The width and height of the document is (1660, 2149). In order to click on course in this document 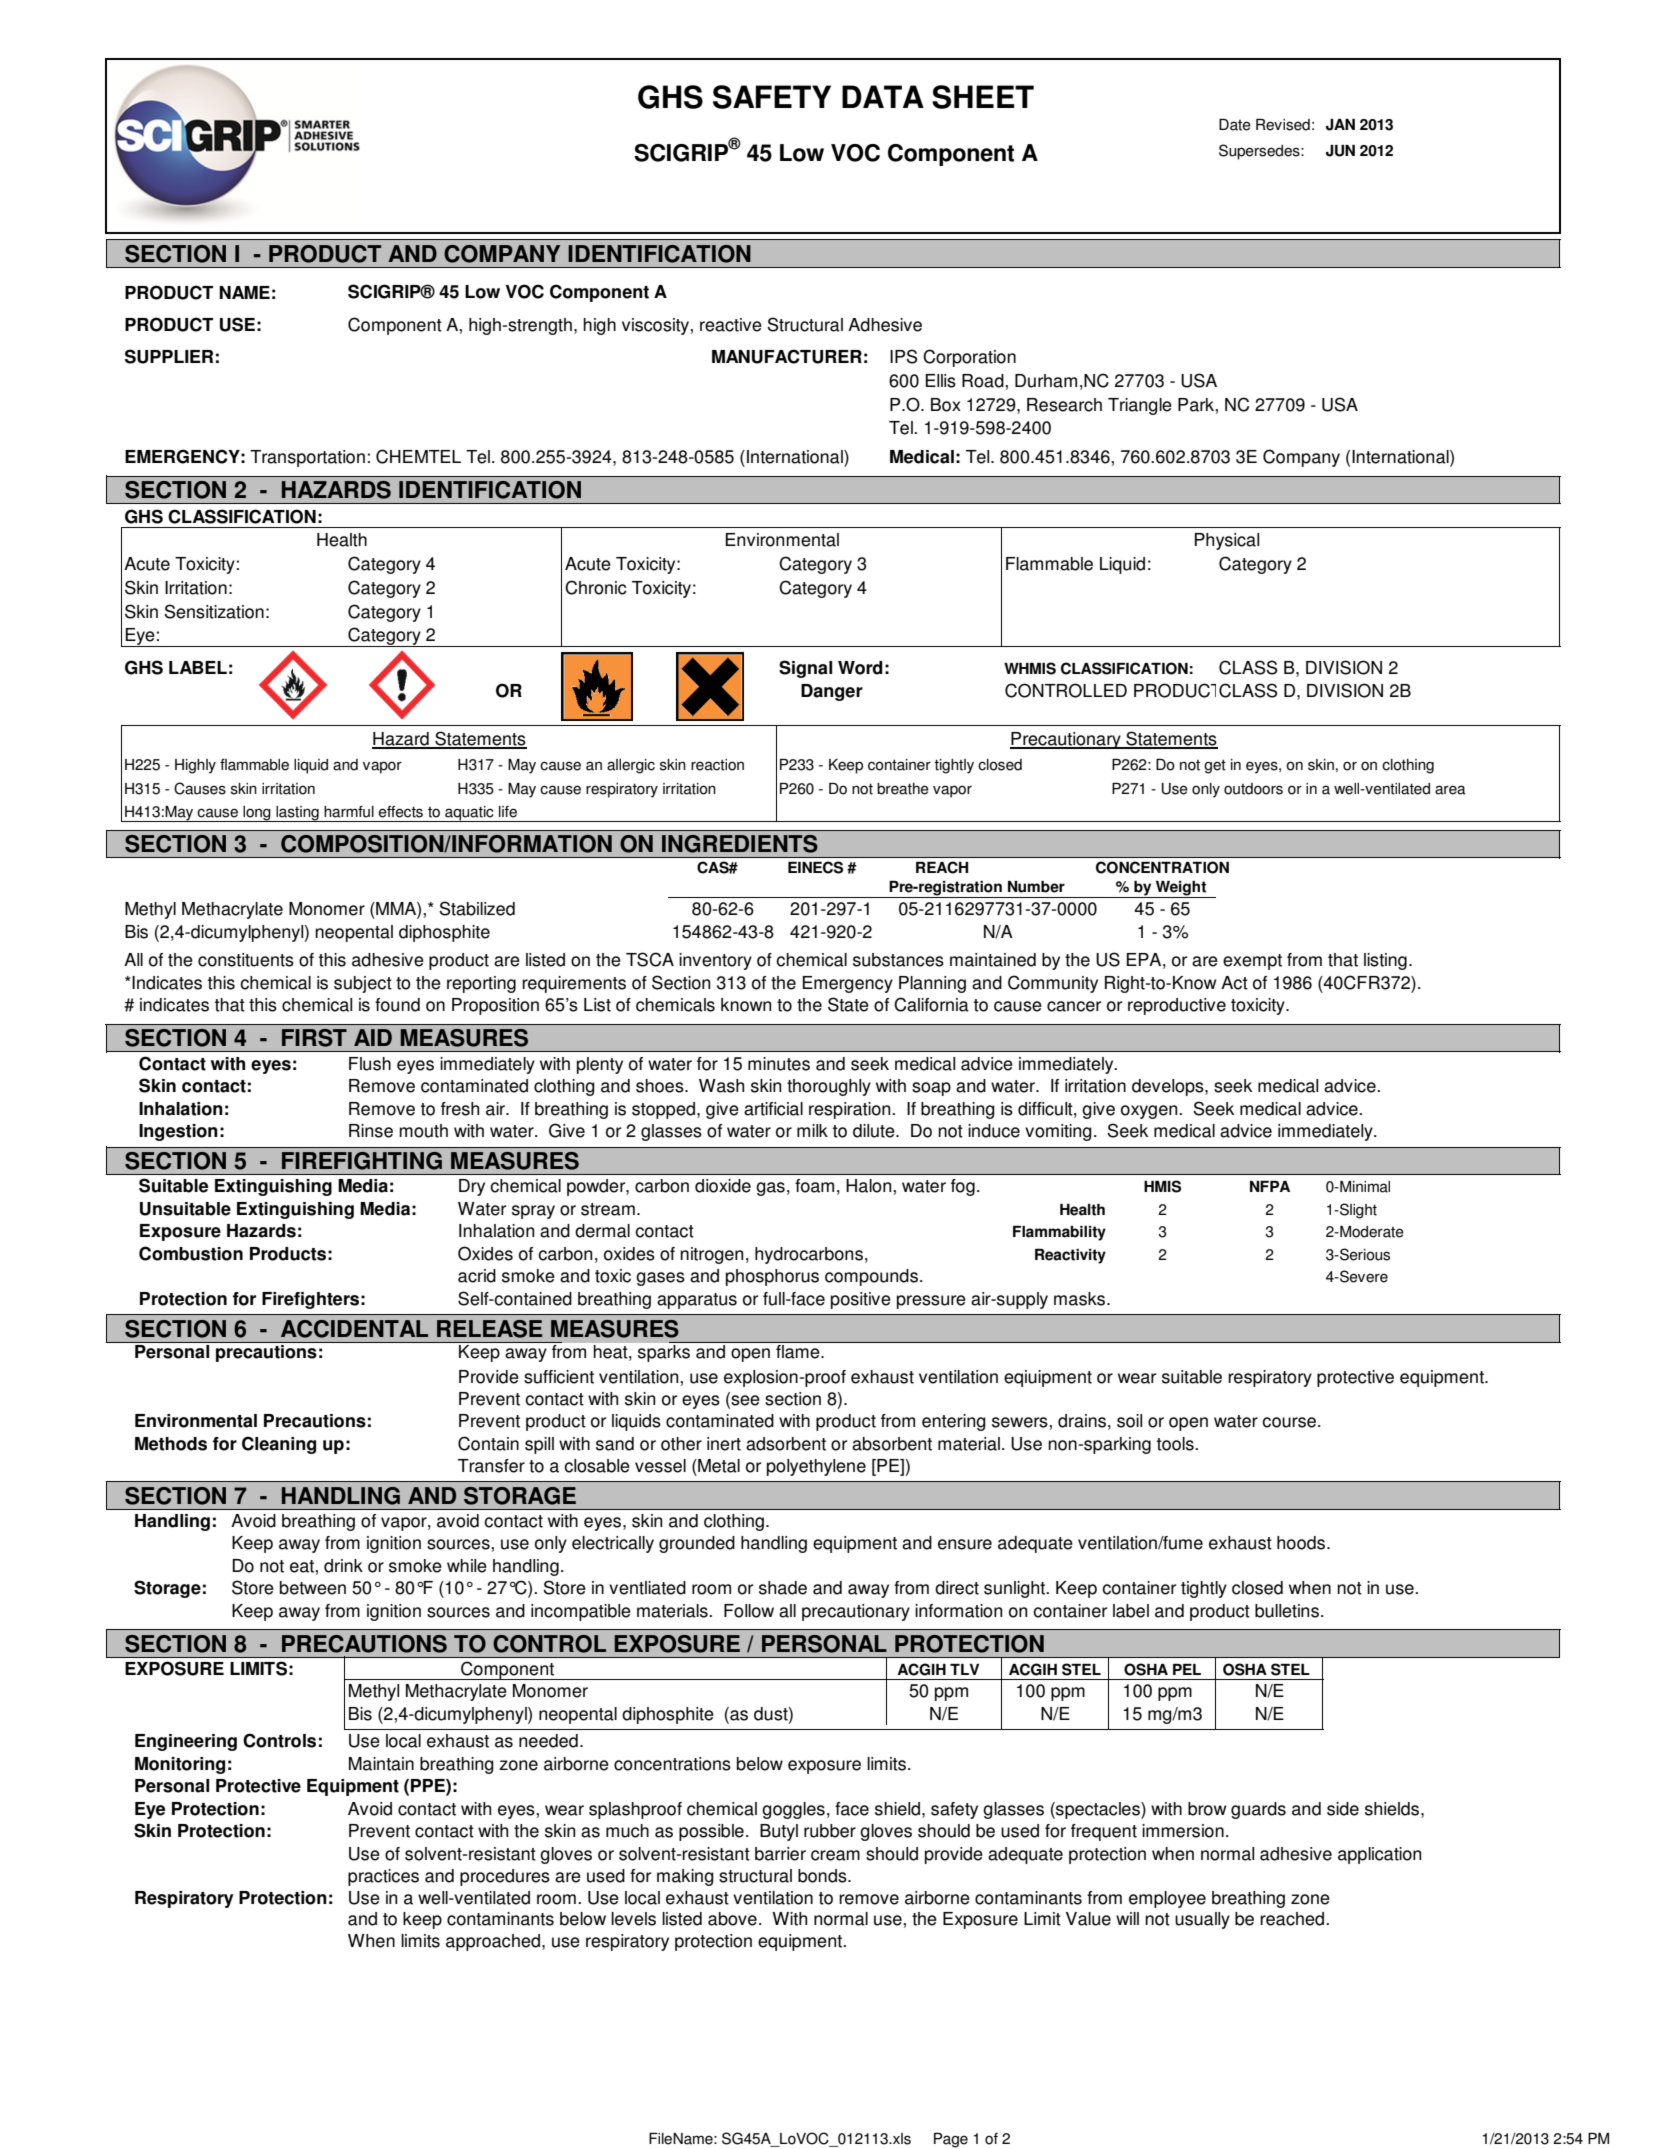, I will do `click(1289, 1422)`.
